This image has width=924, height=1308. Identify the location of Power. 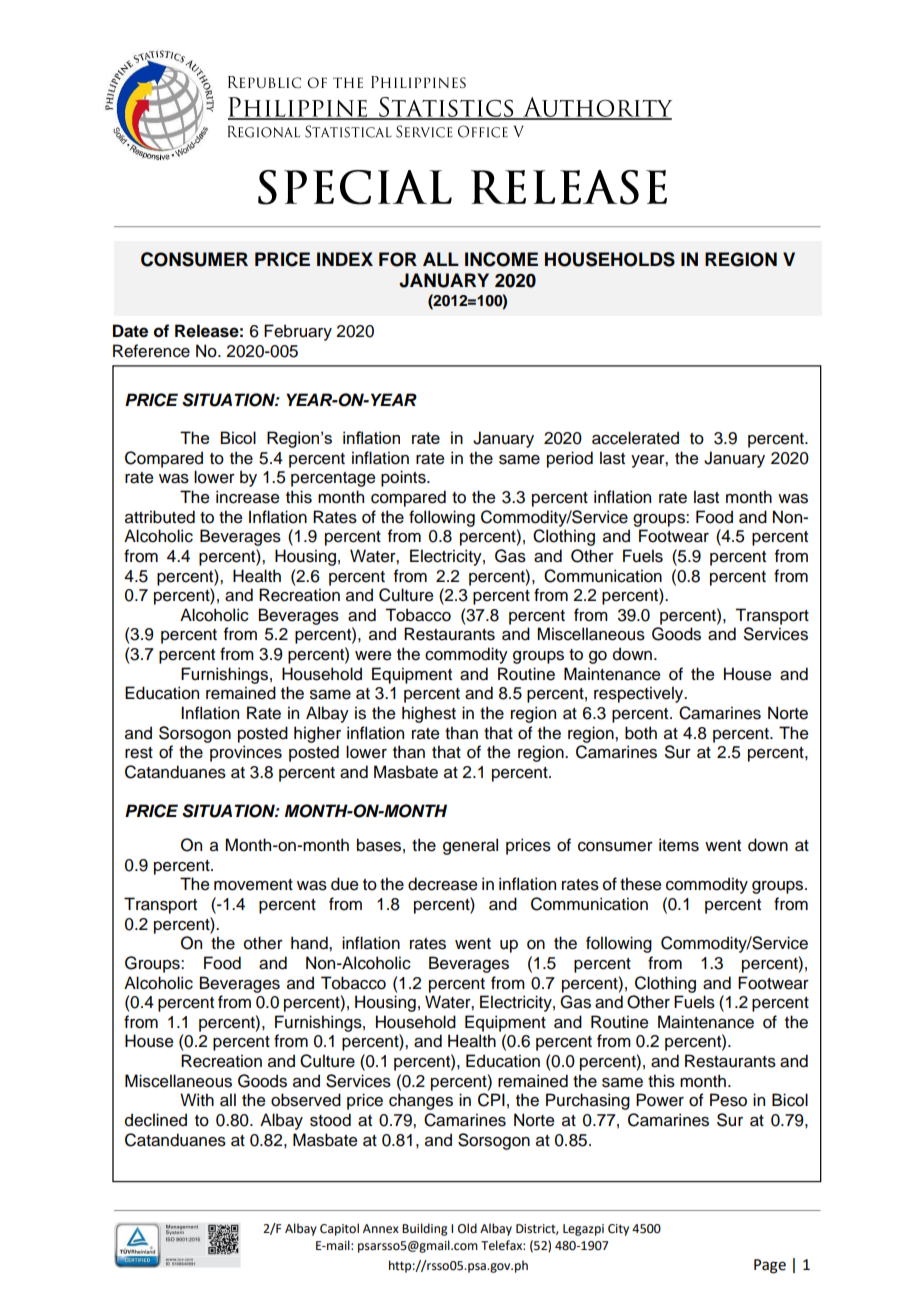
(660, 1100).
